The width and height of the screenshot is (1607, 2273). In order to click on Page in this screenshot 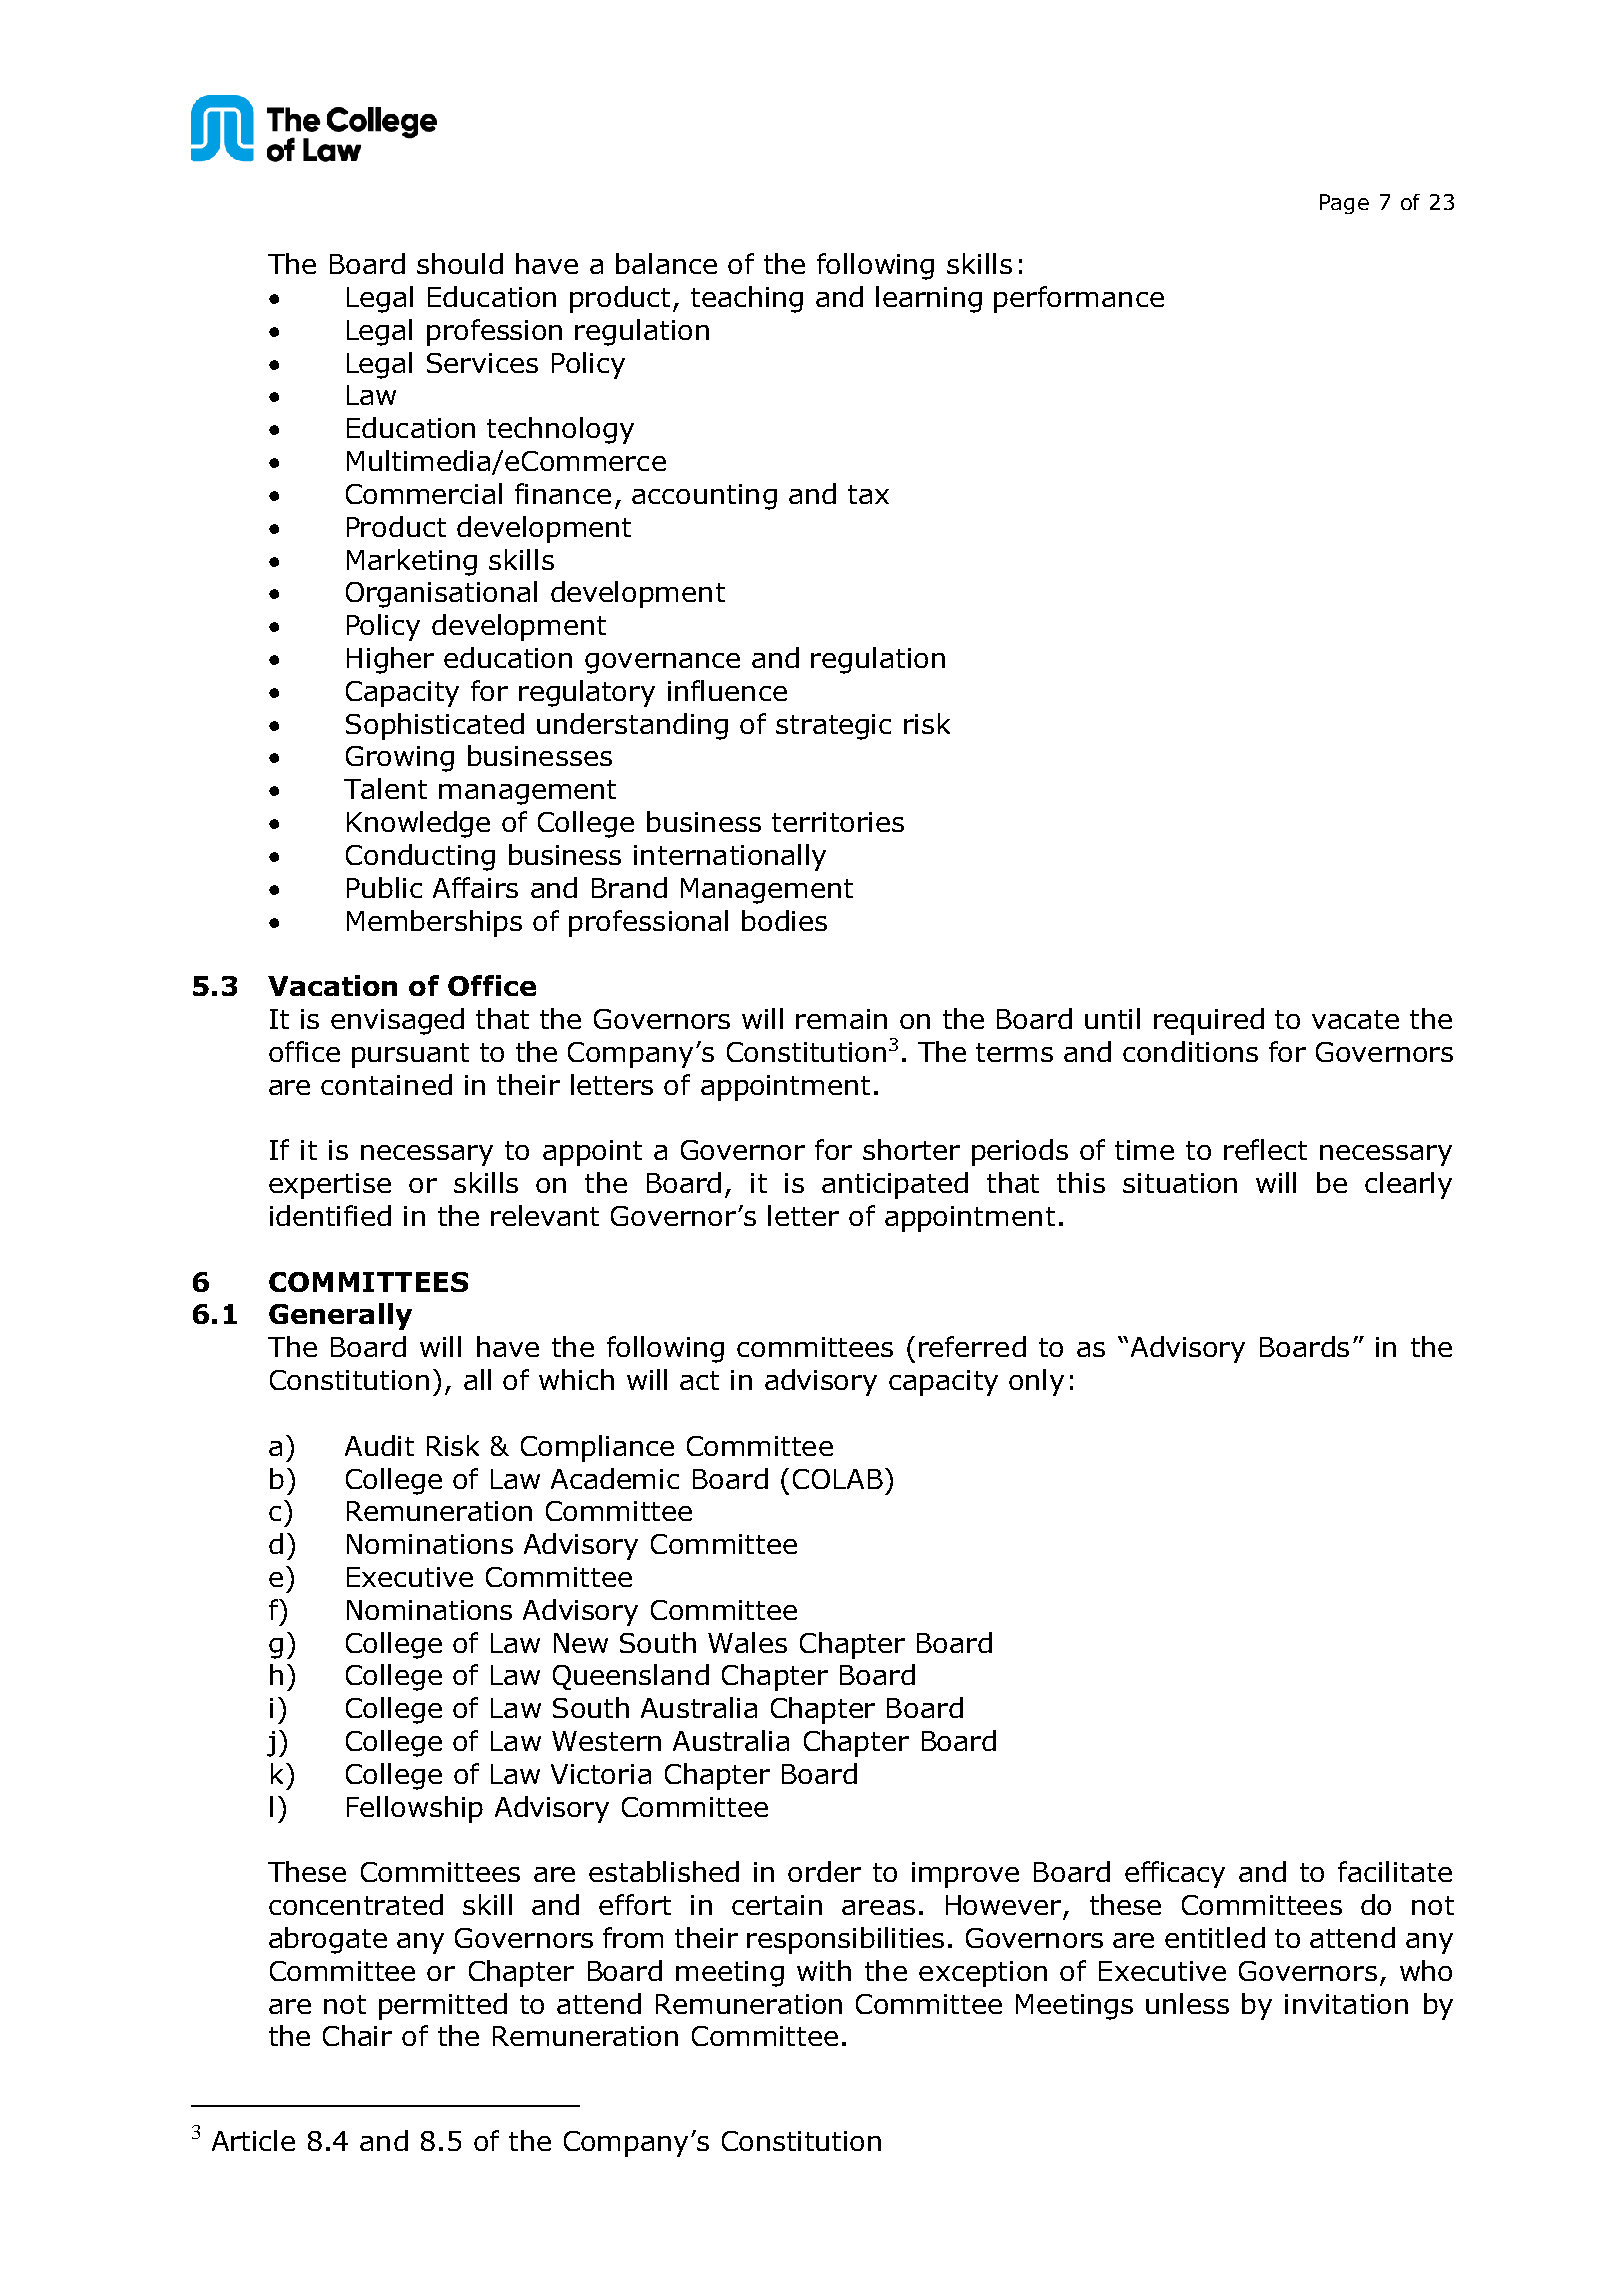, I will do `click(1344, 204)`.
